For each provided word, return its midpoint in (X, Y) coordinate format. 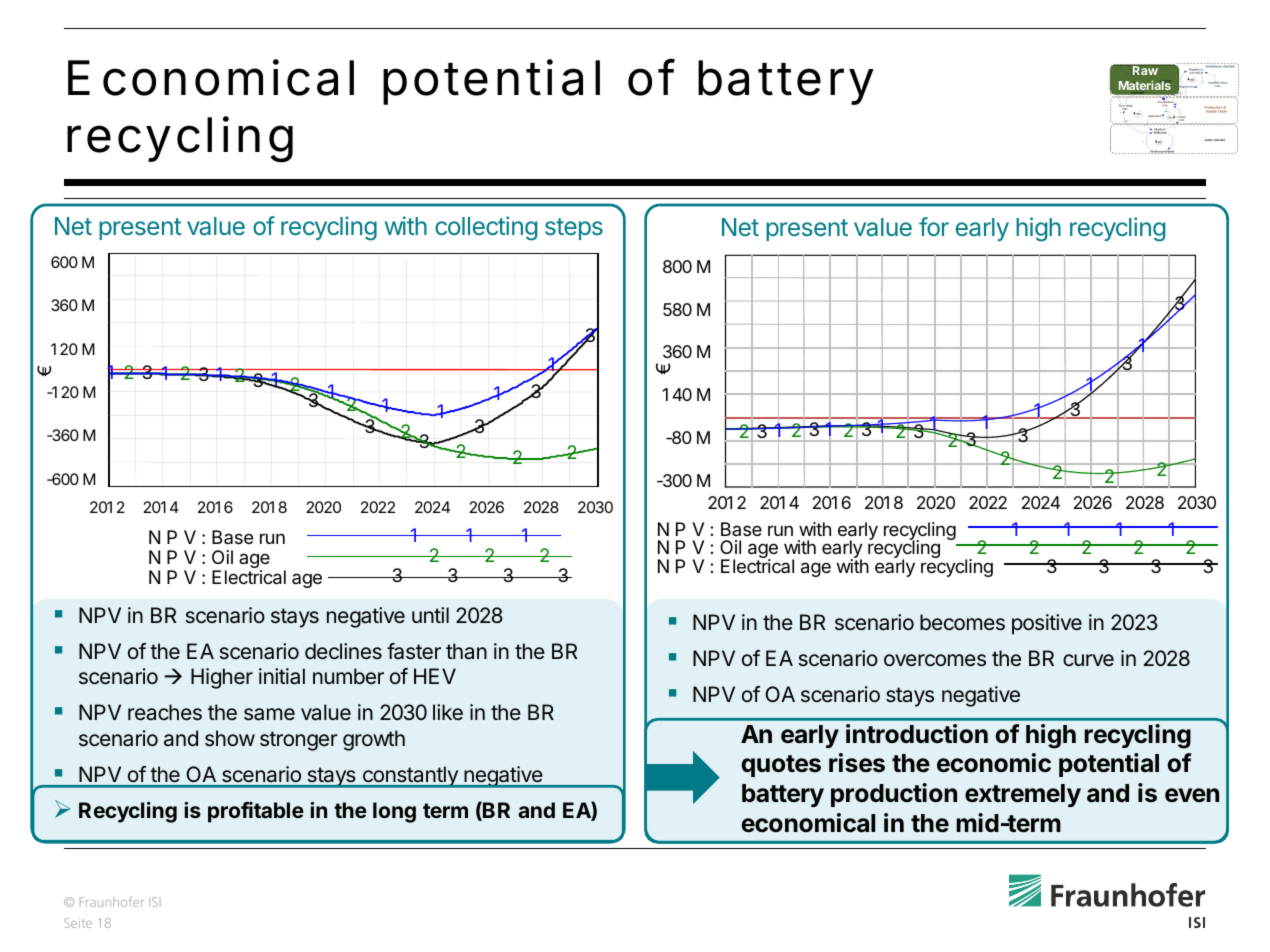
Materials (1145, 85)
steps (574, 229)
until (430, 615)
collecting (486, 228)
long (394, 812)
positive (1047, 624)
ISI (155, 902)
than (466, 651)
